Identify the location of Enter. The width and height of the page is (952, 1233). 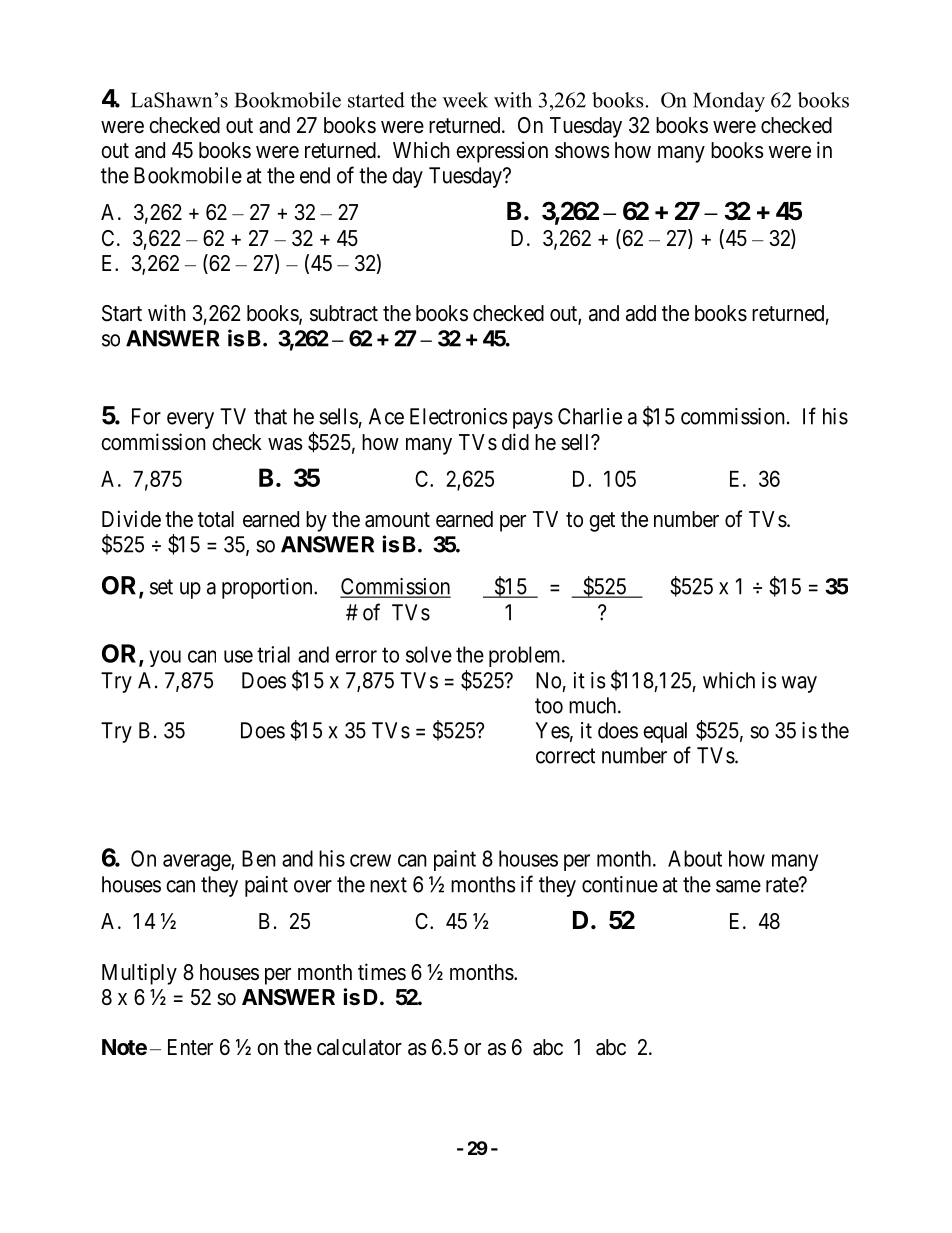
(190, 1047).
